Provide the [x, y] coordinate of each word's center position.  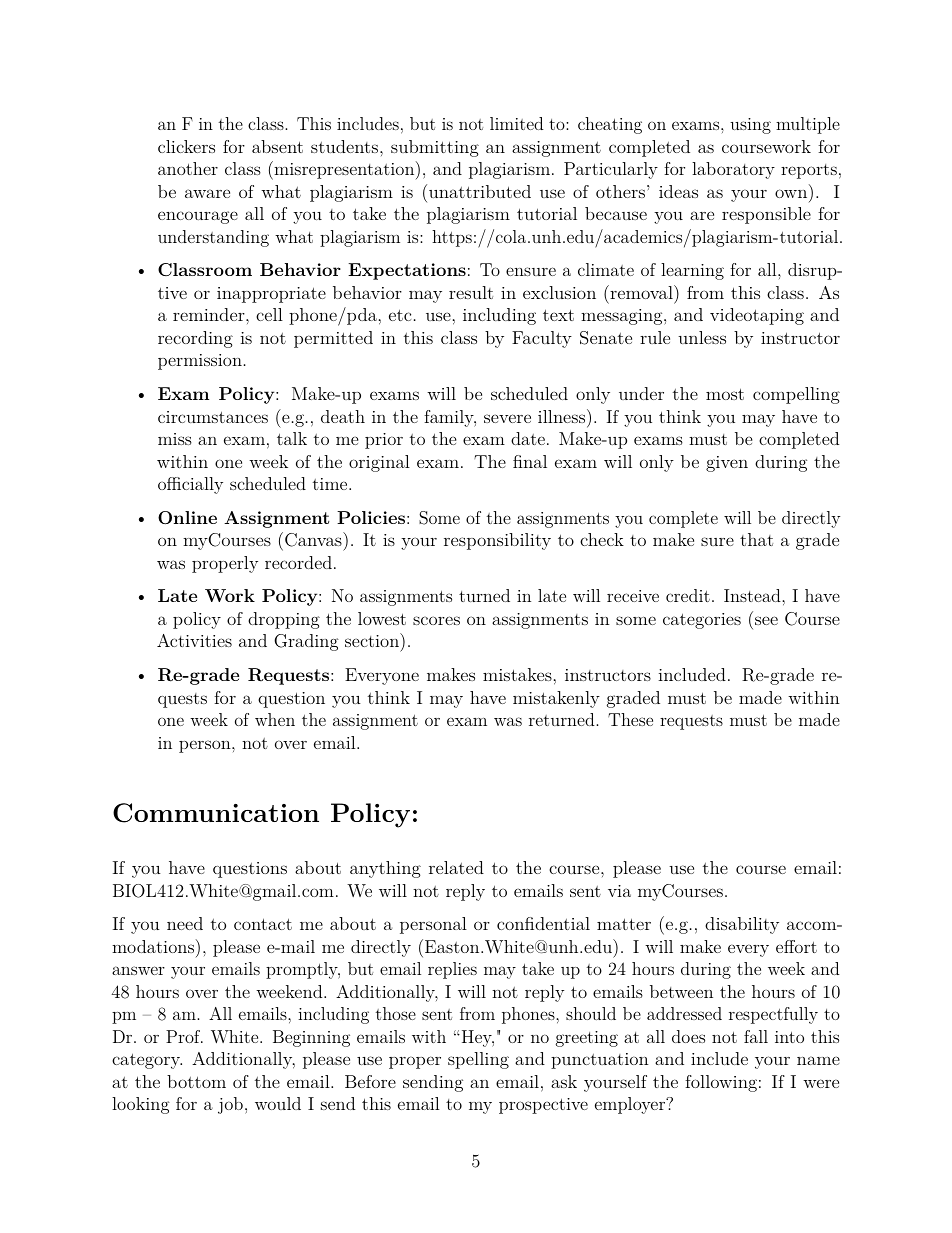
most [725, 394]
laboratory [733, 170]
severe [507, 418]
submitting [435, 148]
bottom [196, 1081]
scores [436, 620]
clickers [186, 146]
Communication [216, 813]
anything [385, 869]
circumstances [213, 417]
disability [742, 925]
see [766, 620]
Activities [194, 640]
